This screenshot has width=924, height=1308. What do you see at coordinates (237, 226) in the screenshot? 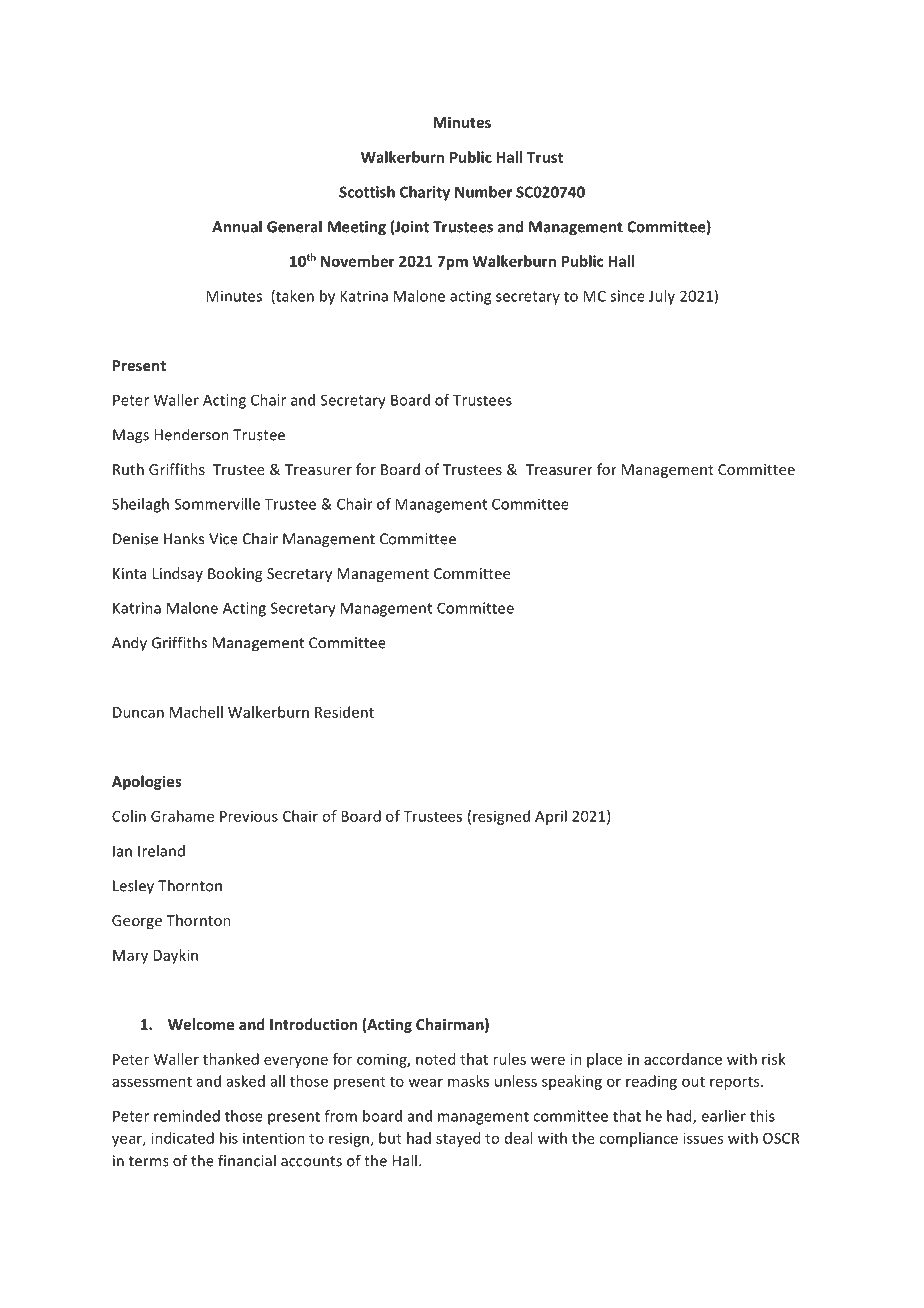
I see `Annual` at bounding box center [237, 226].
